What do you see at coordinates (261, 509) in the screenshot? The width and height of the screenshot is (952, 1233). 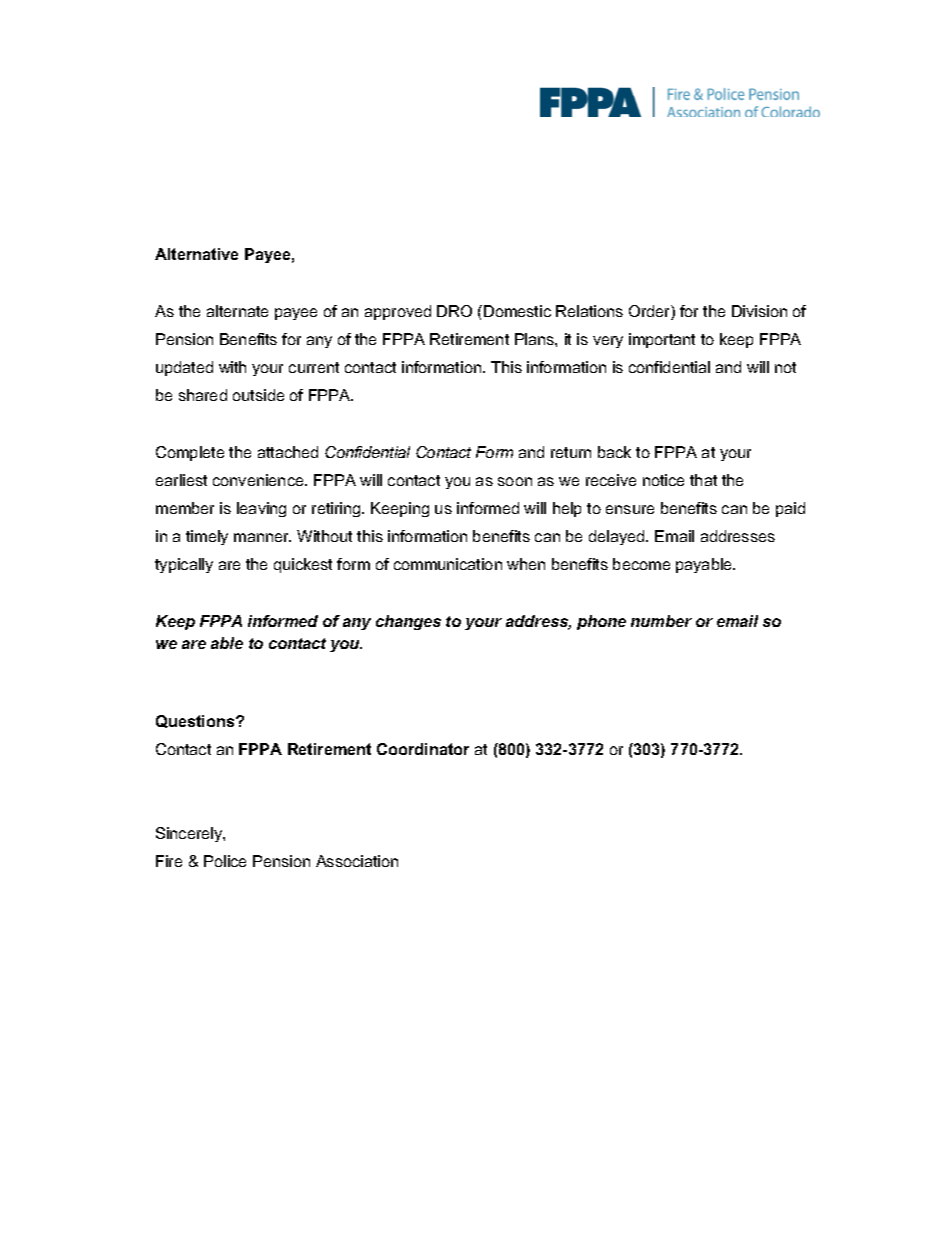 I see `leaving` at bounding box center [261, 509].
